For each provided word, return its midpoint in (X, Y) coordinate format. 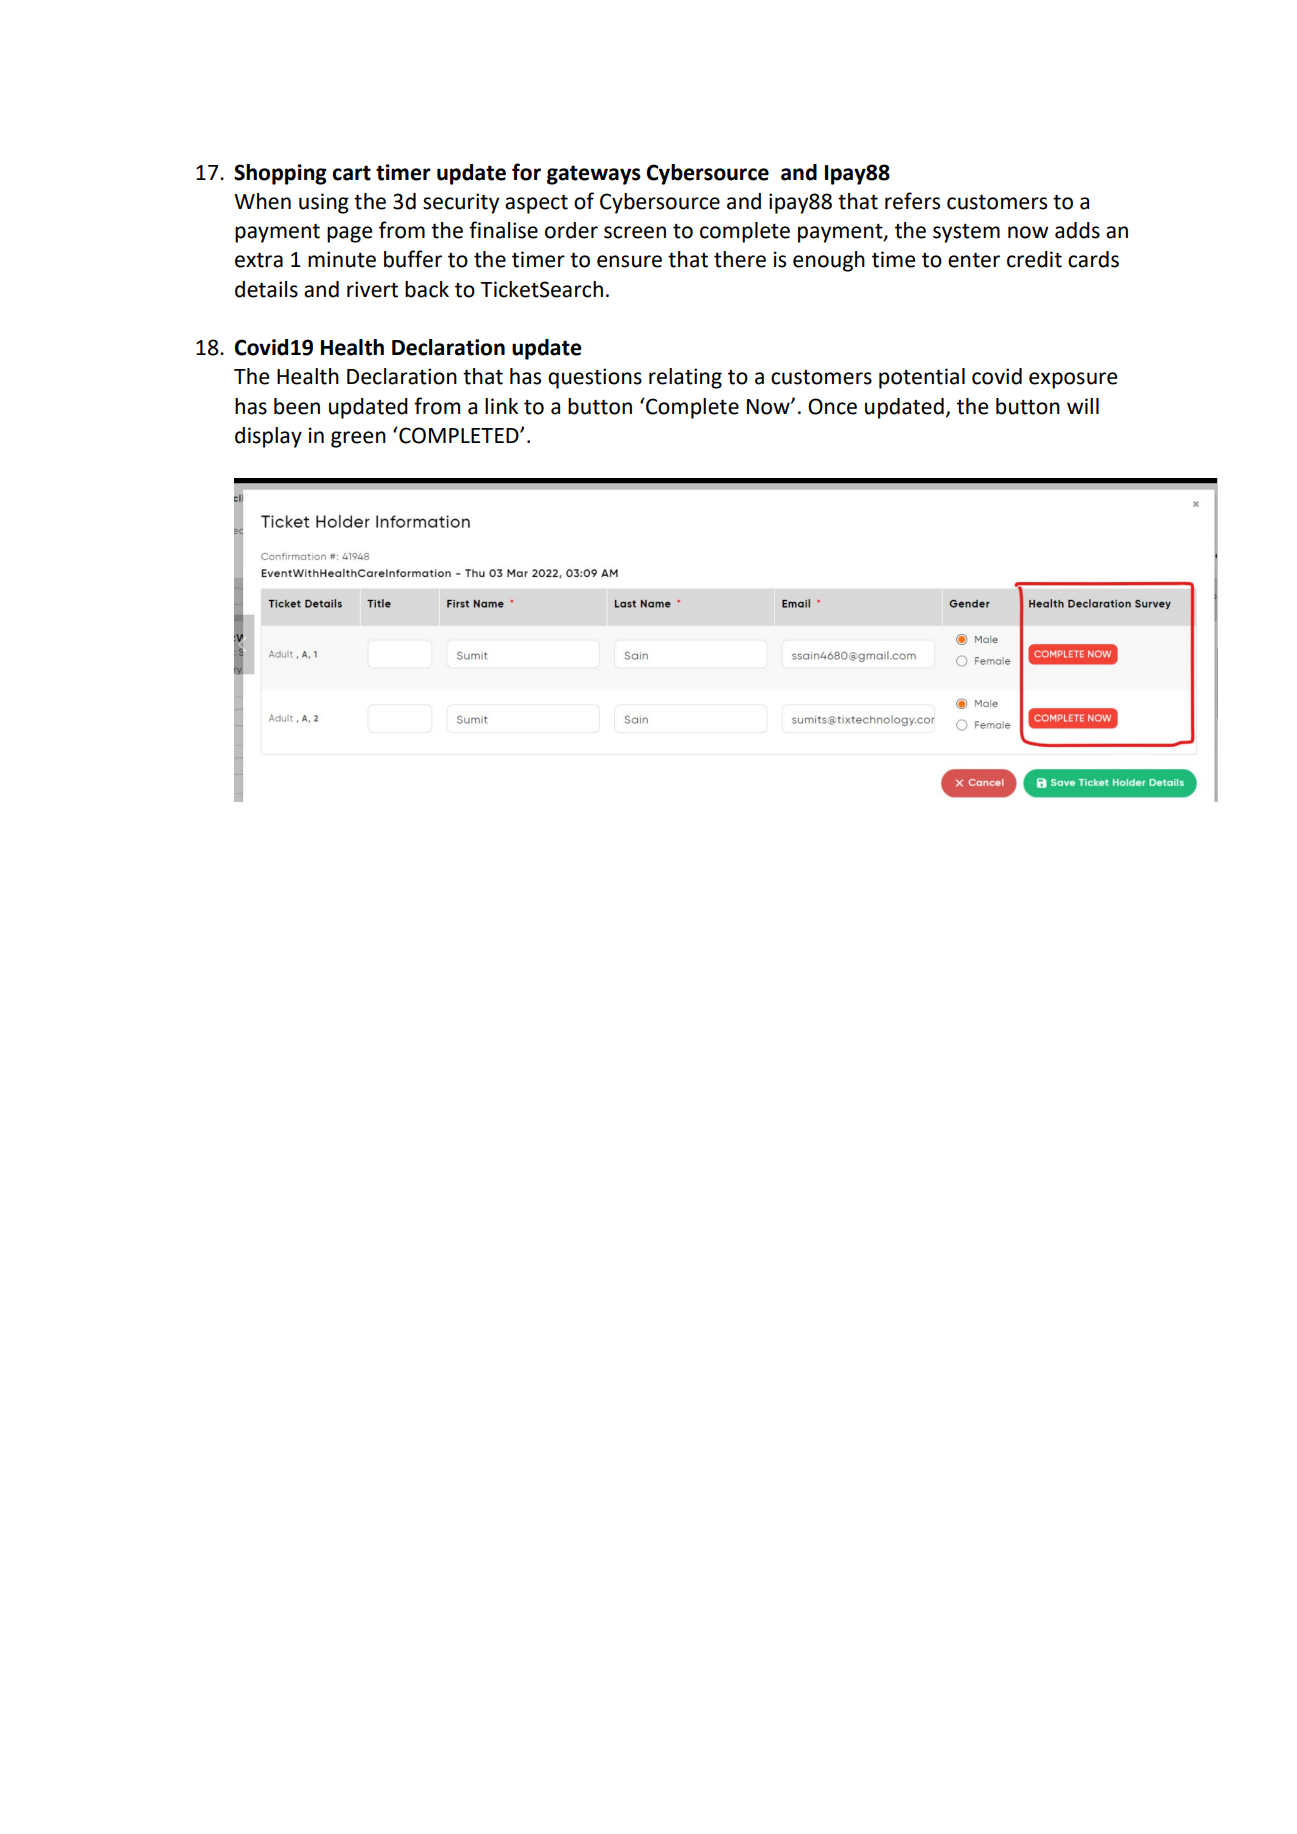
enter (974, 260)
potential (922, 378)
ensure (629, 261)
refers (912, 201)
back (427, 289)
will (1083, 406)
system (966, 233)
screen (635, 232)
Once (832, 406)
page (349, 234)
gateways (594, 175)
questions (595, 378)
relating (685, 378)
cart (351, 173)
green (358, 439)
